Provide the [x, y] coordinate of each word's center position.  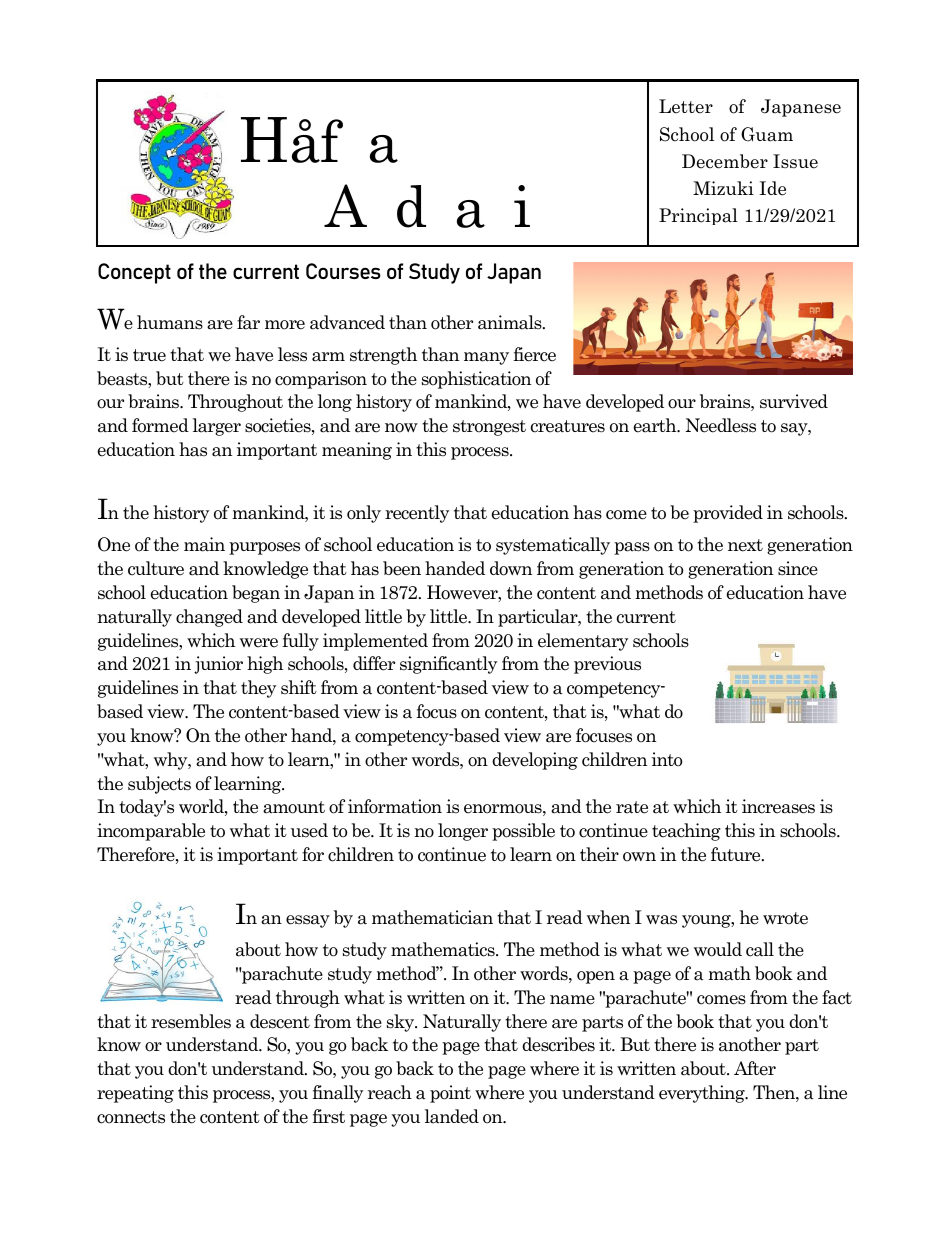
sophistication [476, 380]
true [149, 355]
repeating [135, 1094]
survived [794, 401]
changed [209, 618]
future [737, 854]
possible [523, 832]
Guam [767, 134]
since [798, 568]
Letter [686, 106]
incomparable [151, 832]
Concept [134, 273]
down [511, 568]
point [450, 1094]
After [755, 1068]
